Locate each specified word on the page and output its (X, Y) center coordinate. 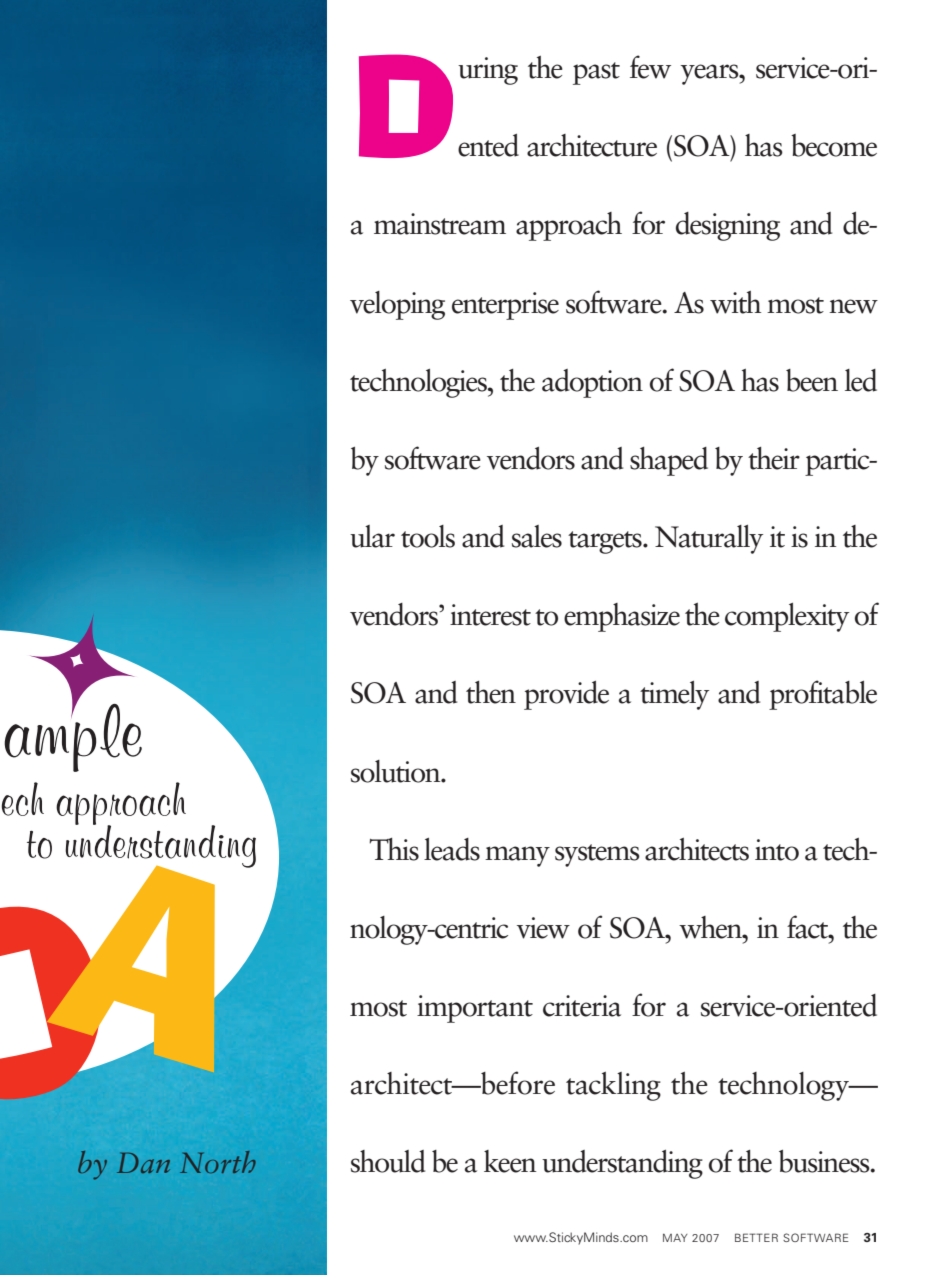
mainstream (440, 224)
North (218, 1162)
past (596, 73)
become (834, 145)
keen (510, 1161)
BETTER (756, 1237)
